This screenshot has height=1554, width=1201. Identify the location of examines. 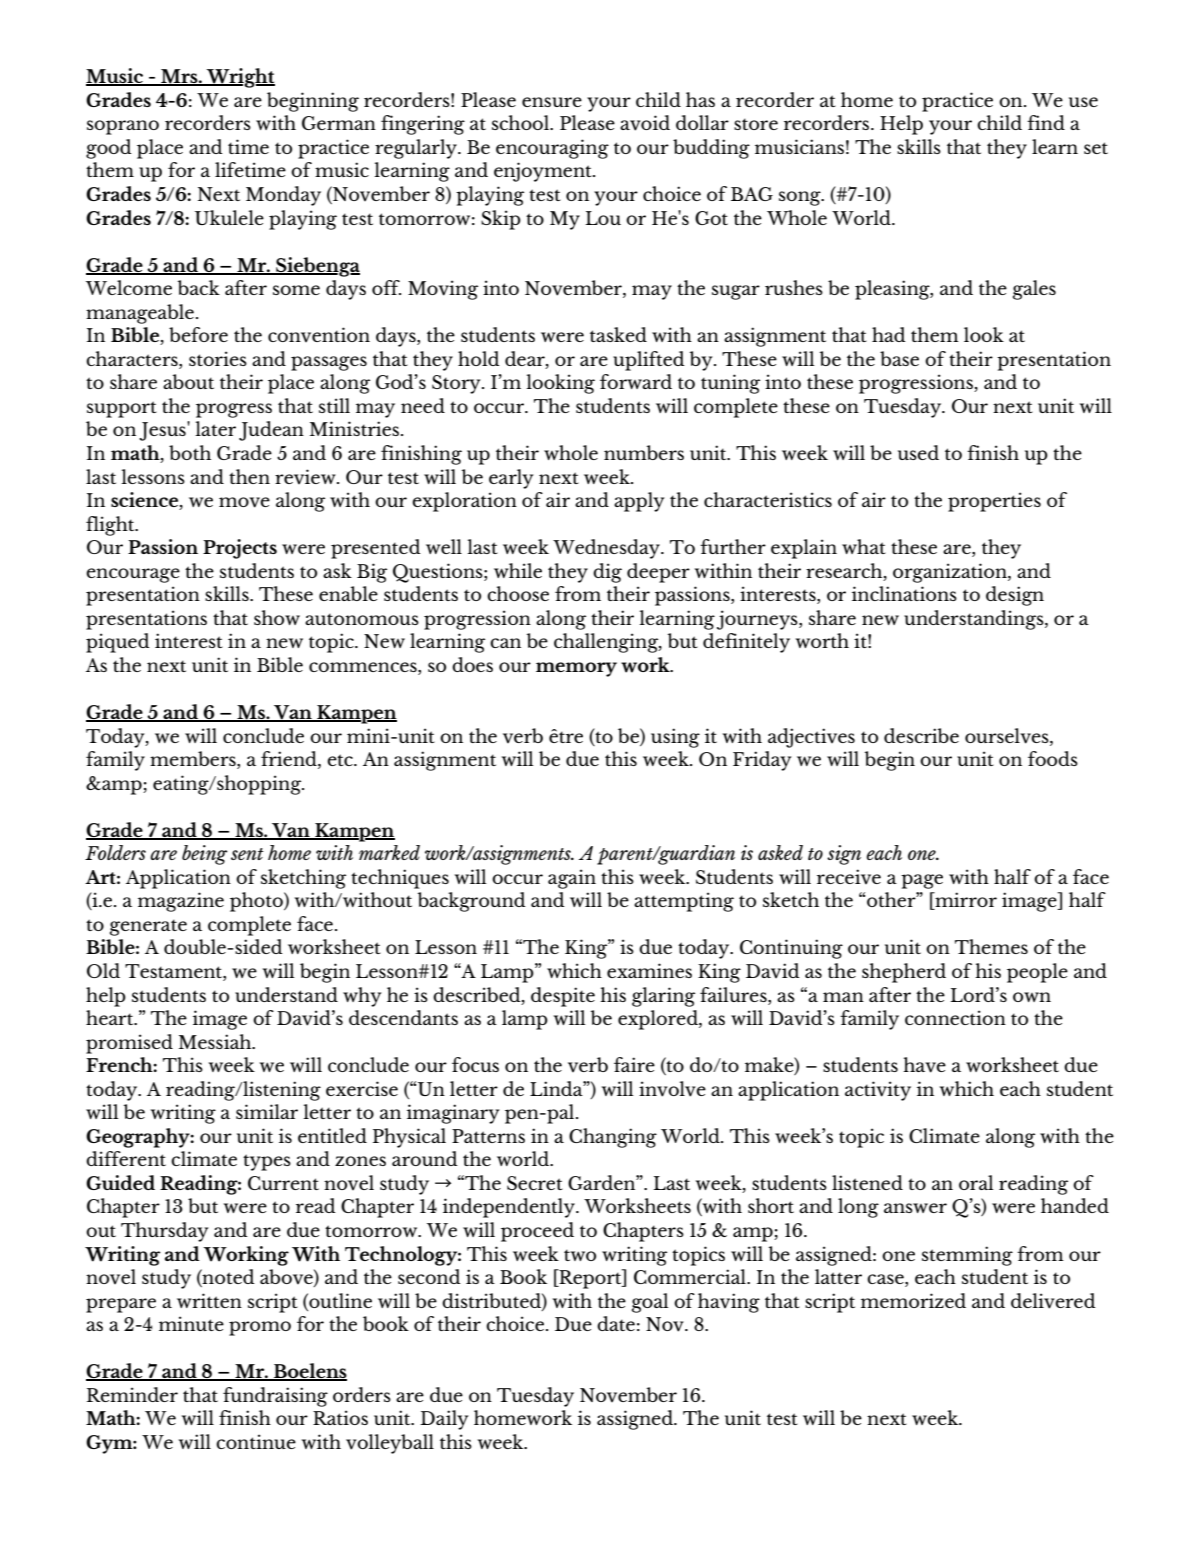
(649, 970).
